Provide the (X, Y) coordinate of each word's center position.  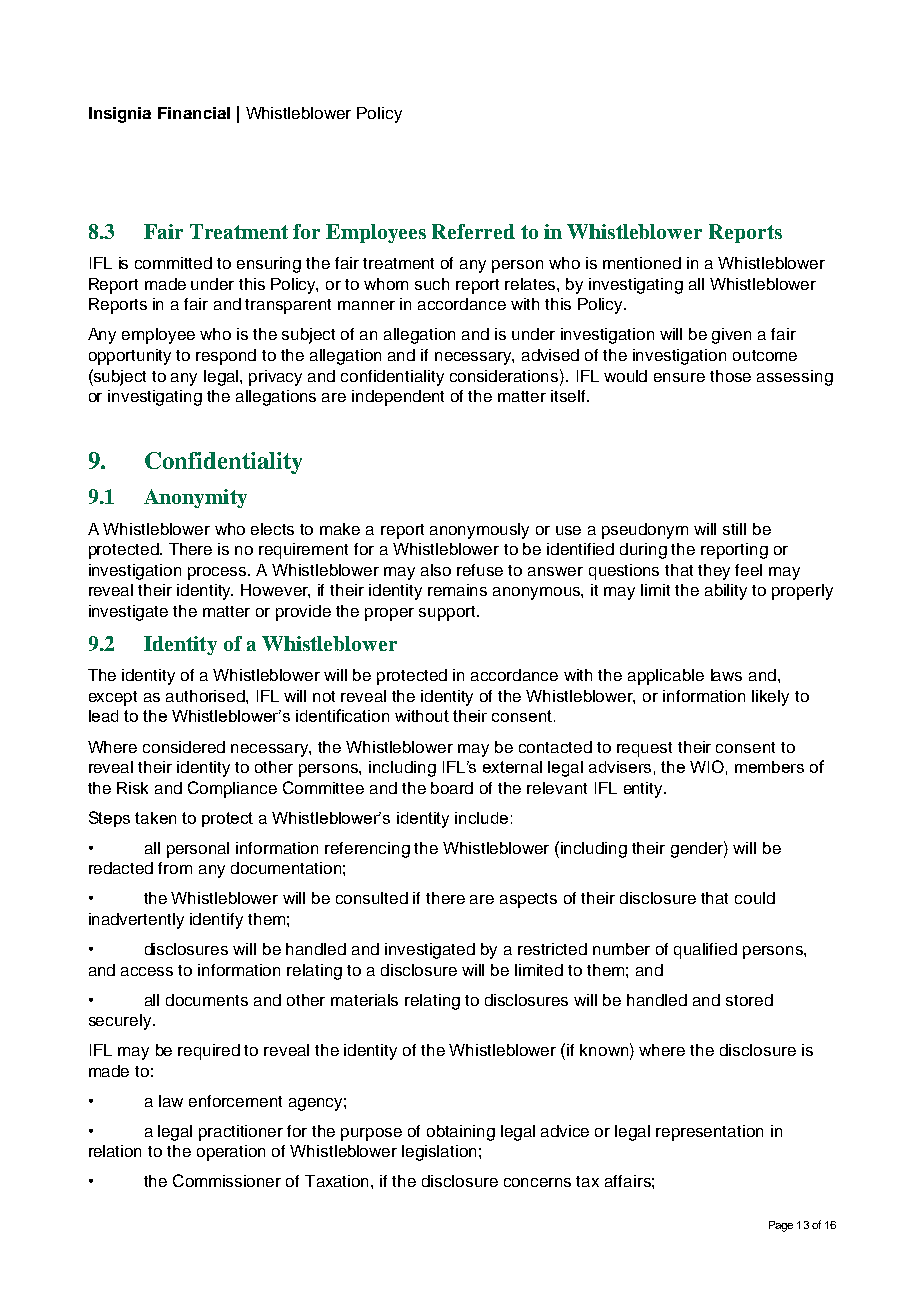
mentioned (642, 263)
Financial (194, 113)
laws (726, 675)
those (730, 376)
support (448, 613)
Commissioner (227, 1180)
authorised (206, 696)
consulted (372, 898)
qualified (705, 951)
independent (398, 398)
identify (216, 921)
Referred (473, 231)
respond (226, 357)
